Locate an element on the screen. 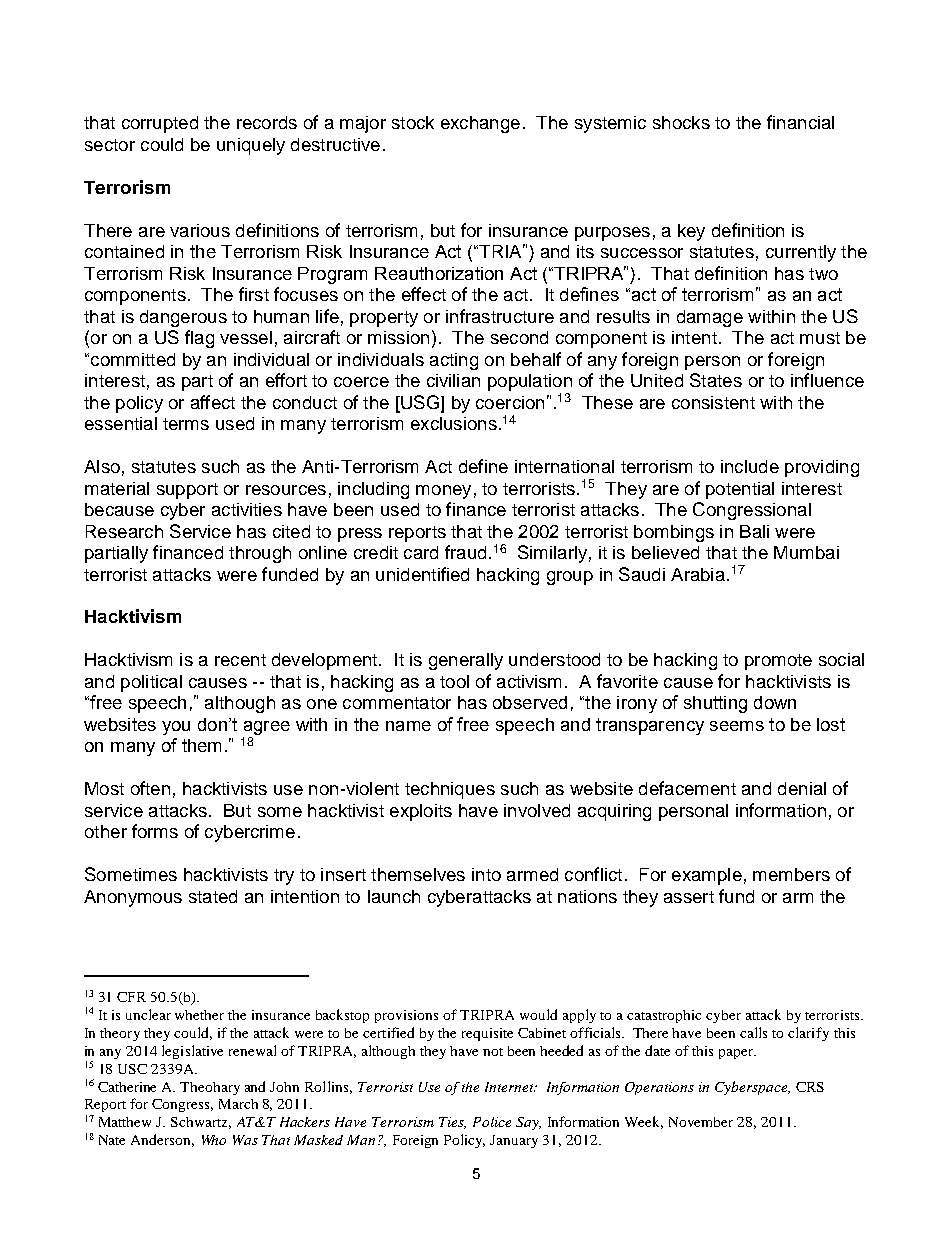 The height and width of the screenshot is (1233, 952). members is located at coordinates (791, 874).
